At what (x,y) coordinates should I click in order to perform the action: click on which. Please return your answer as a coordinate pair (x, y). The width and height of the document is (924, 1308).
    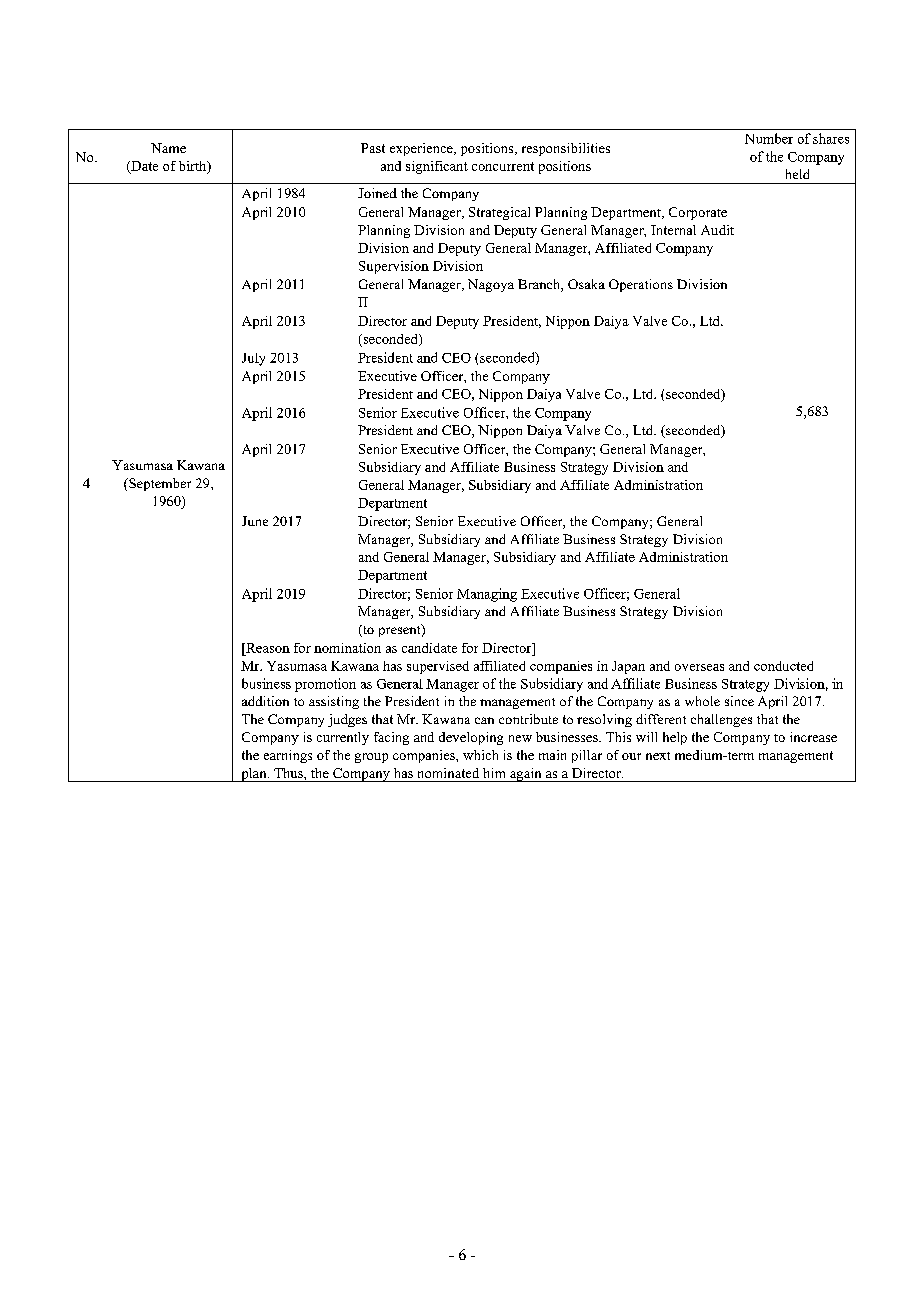
    Looking at the image, I should click on (480, 755).
